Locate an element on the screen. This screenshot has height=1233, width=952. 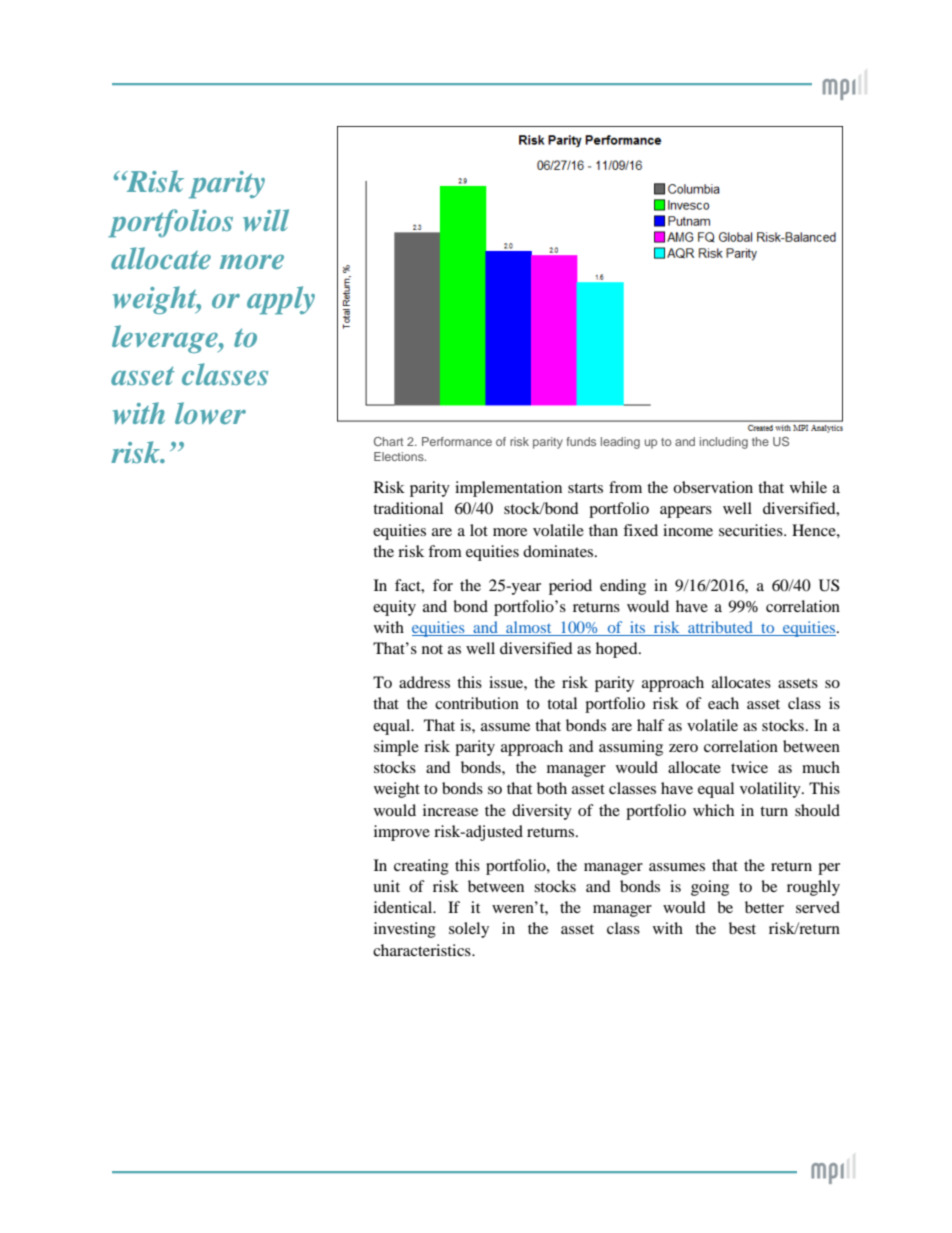
lower is located at coordinates (210, 413).
